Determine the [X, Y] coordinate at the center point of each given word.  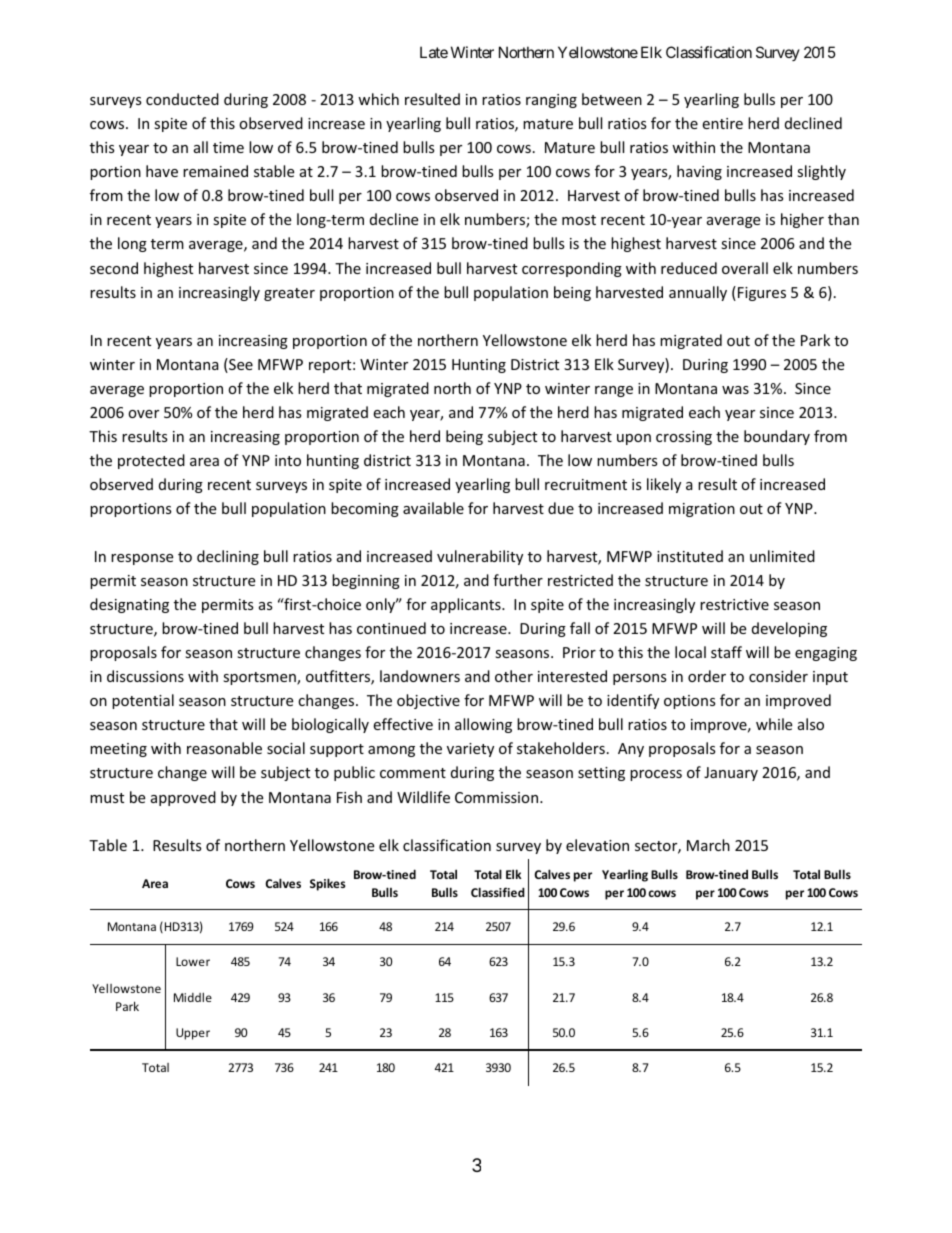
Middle [193, 997]
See [240, 365]
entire [722, 123]
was [735, 390]
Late [434, 52]
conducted [182, 99]
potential [143, 701]
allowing [483, 725]
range [614, 391]
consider [778, 676]
